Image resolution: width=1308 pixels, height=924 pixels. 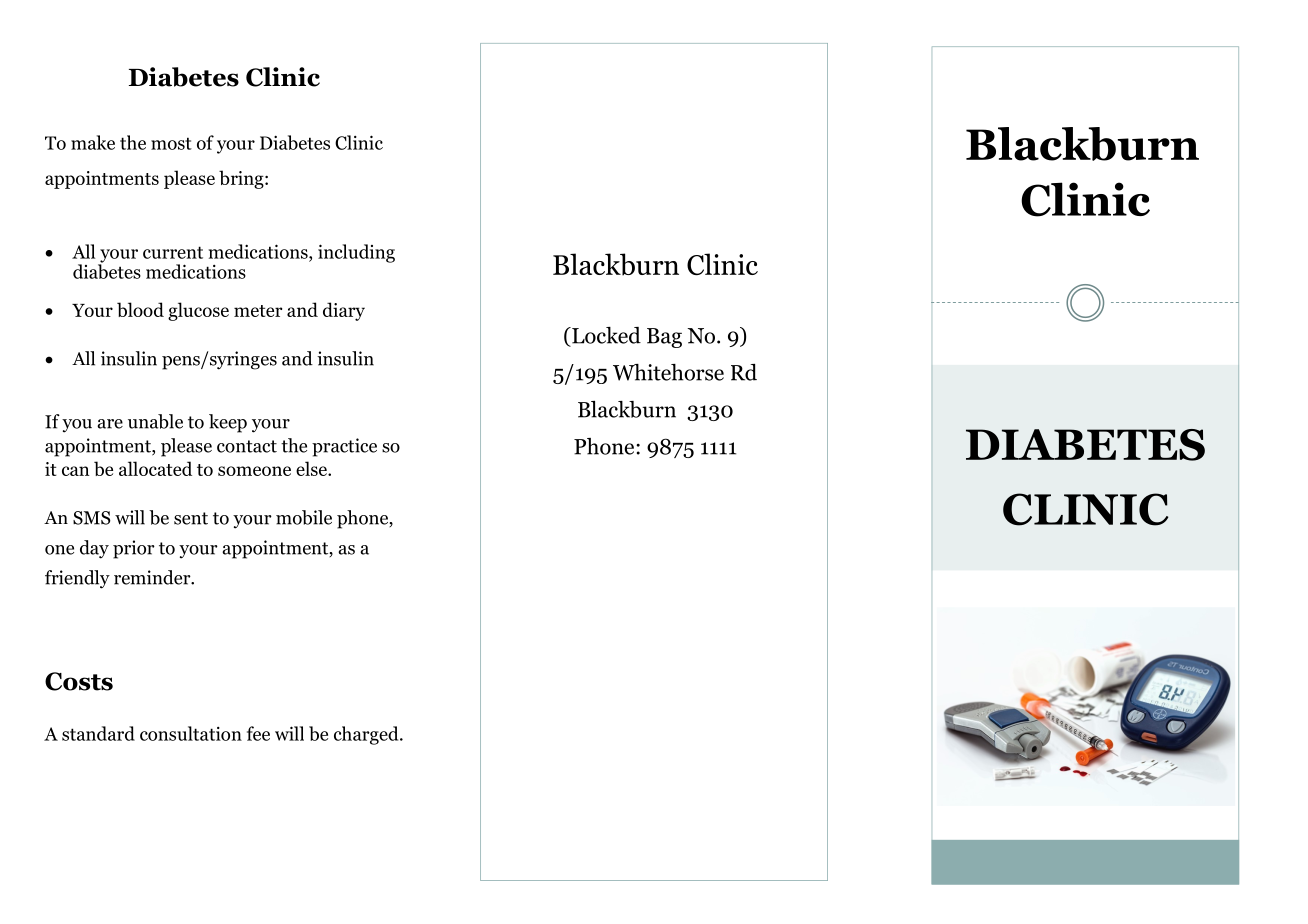 What do you see at coordinates (344, 447) in the screenshot?
I see `practice` at bounding box center [344, 447].
